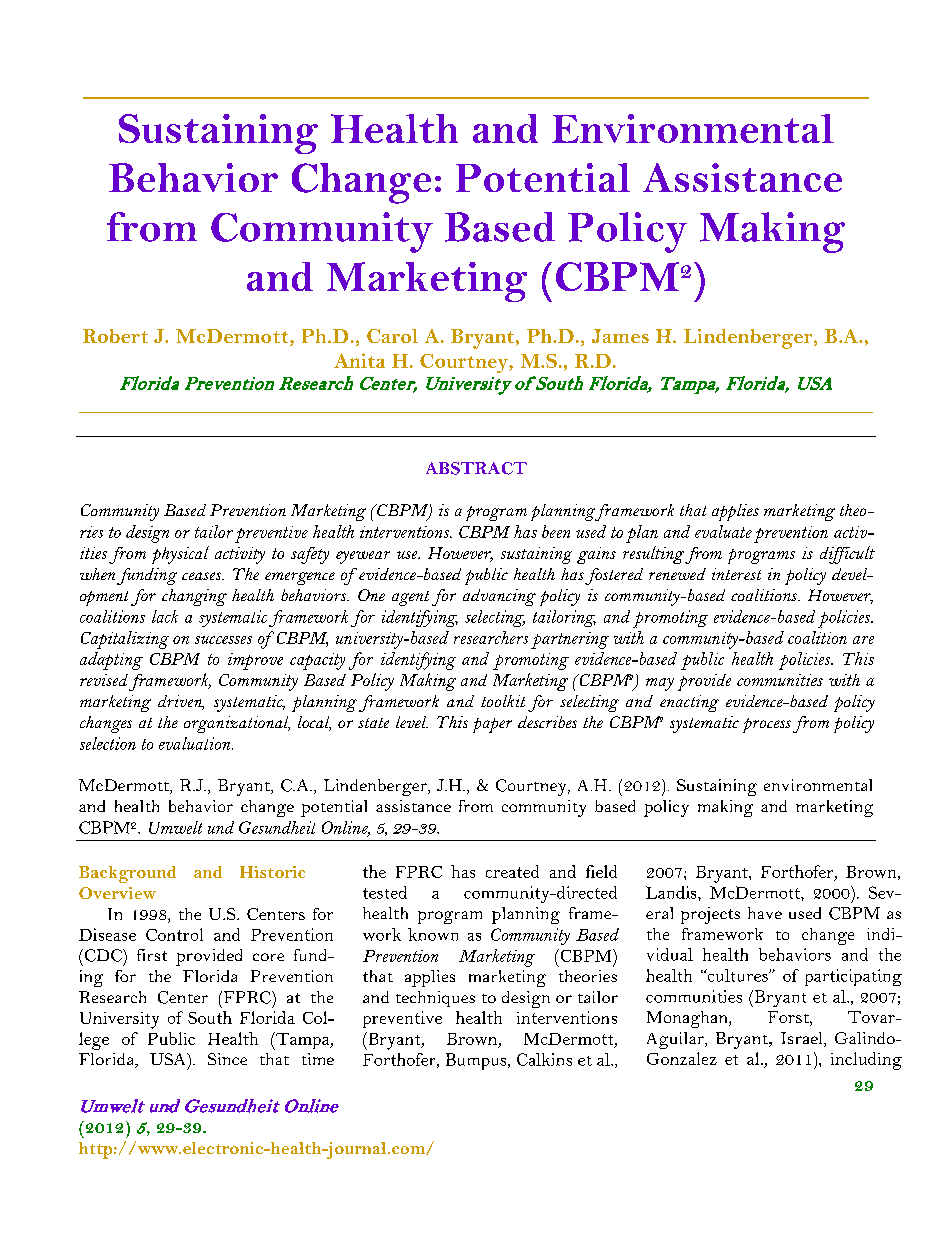 This image has width=952, height=1233. What do you see at coordinates (180, 555) in the image?
I see `physical` at bounding box center [180, 555].
